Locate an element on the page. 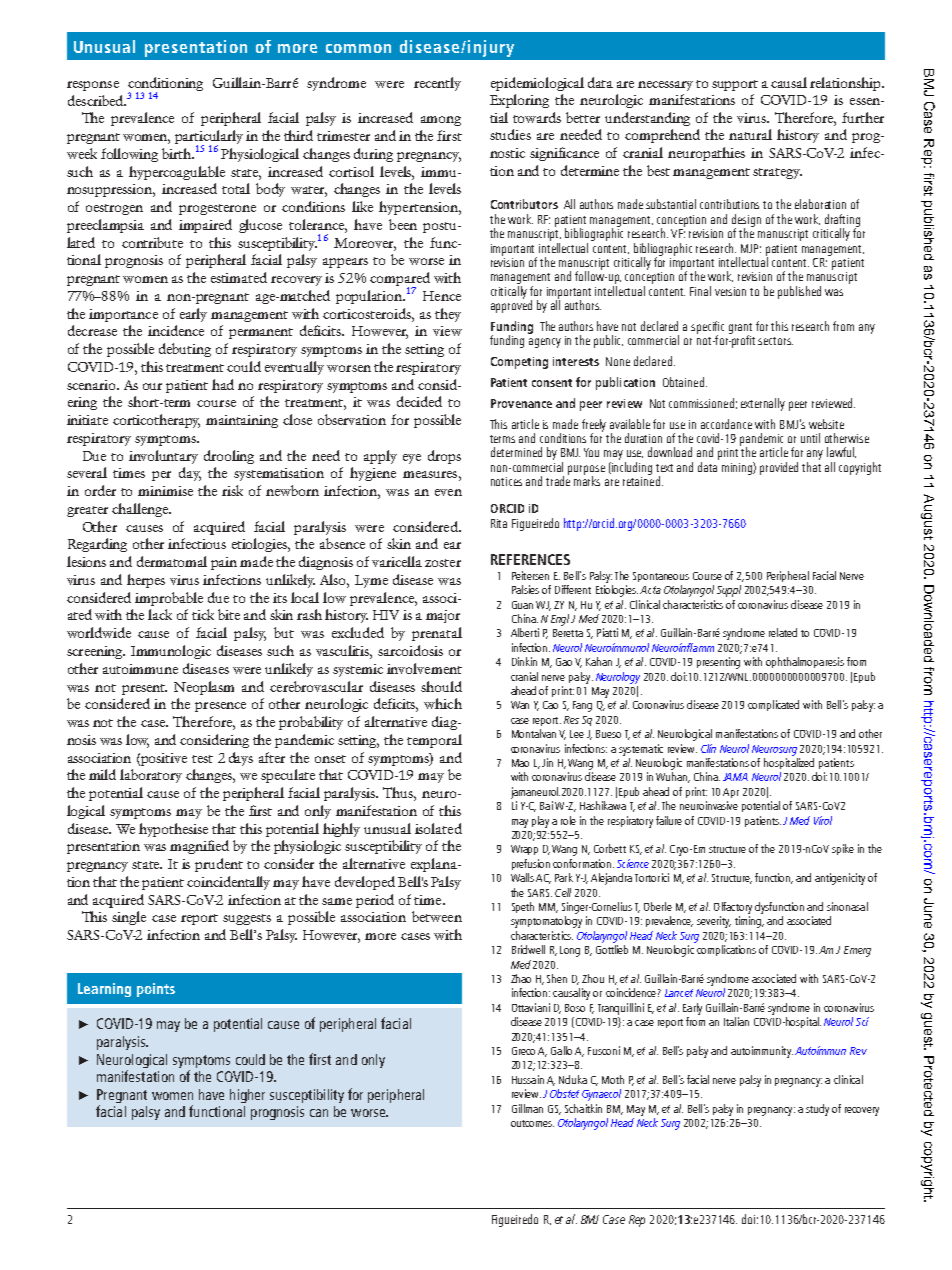 The width and height of the image is (952, 1270). Suppl is located at coordinates (729, 591).
